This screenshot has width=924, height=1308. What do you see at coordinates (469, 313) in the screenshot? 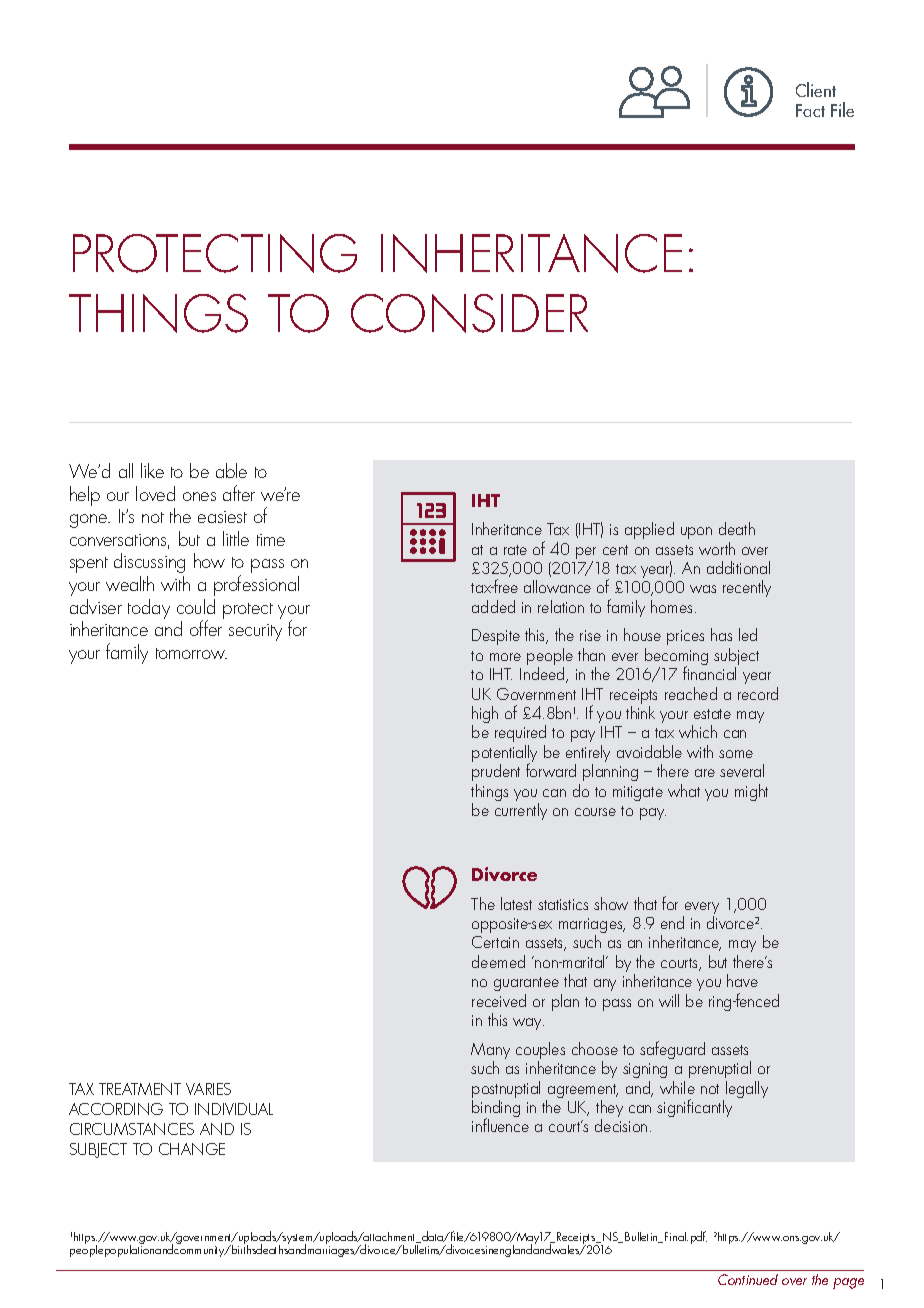
I see `CONSIDER` at bounding box center [469, 313].
